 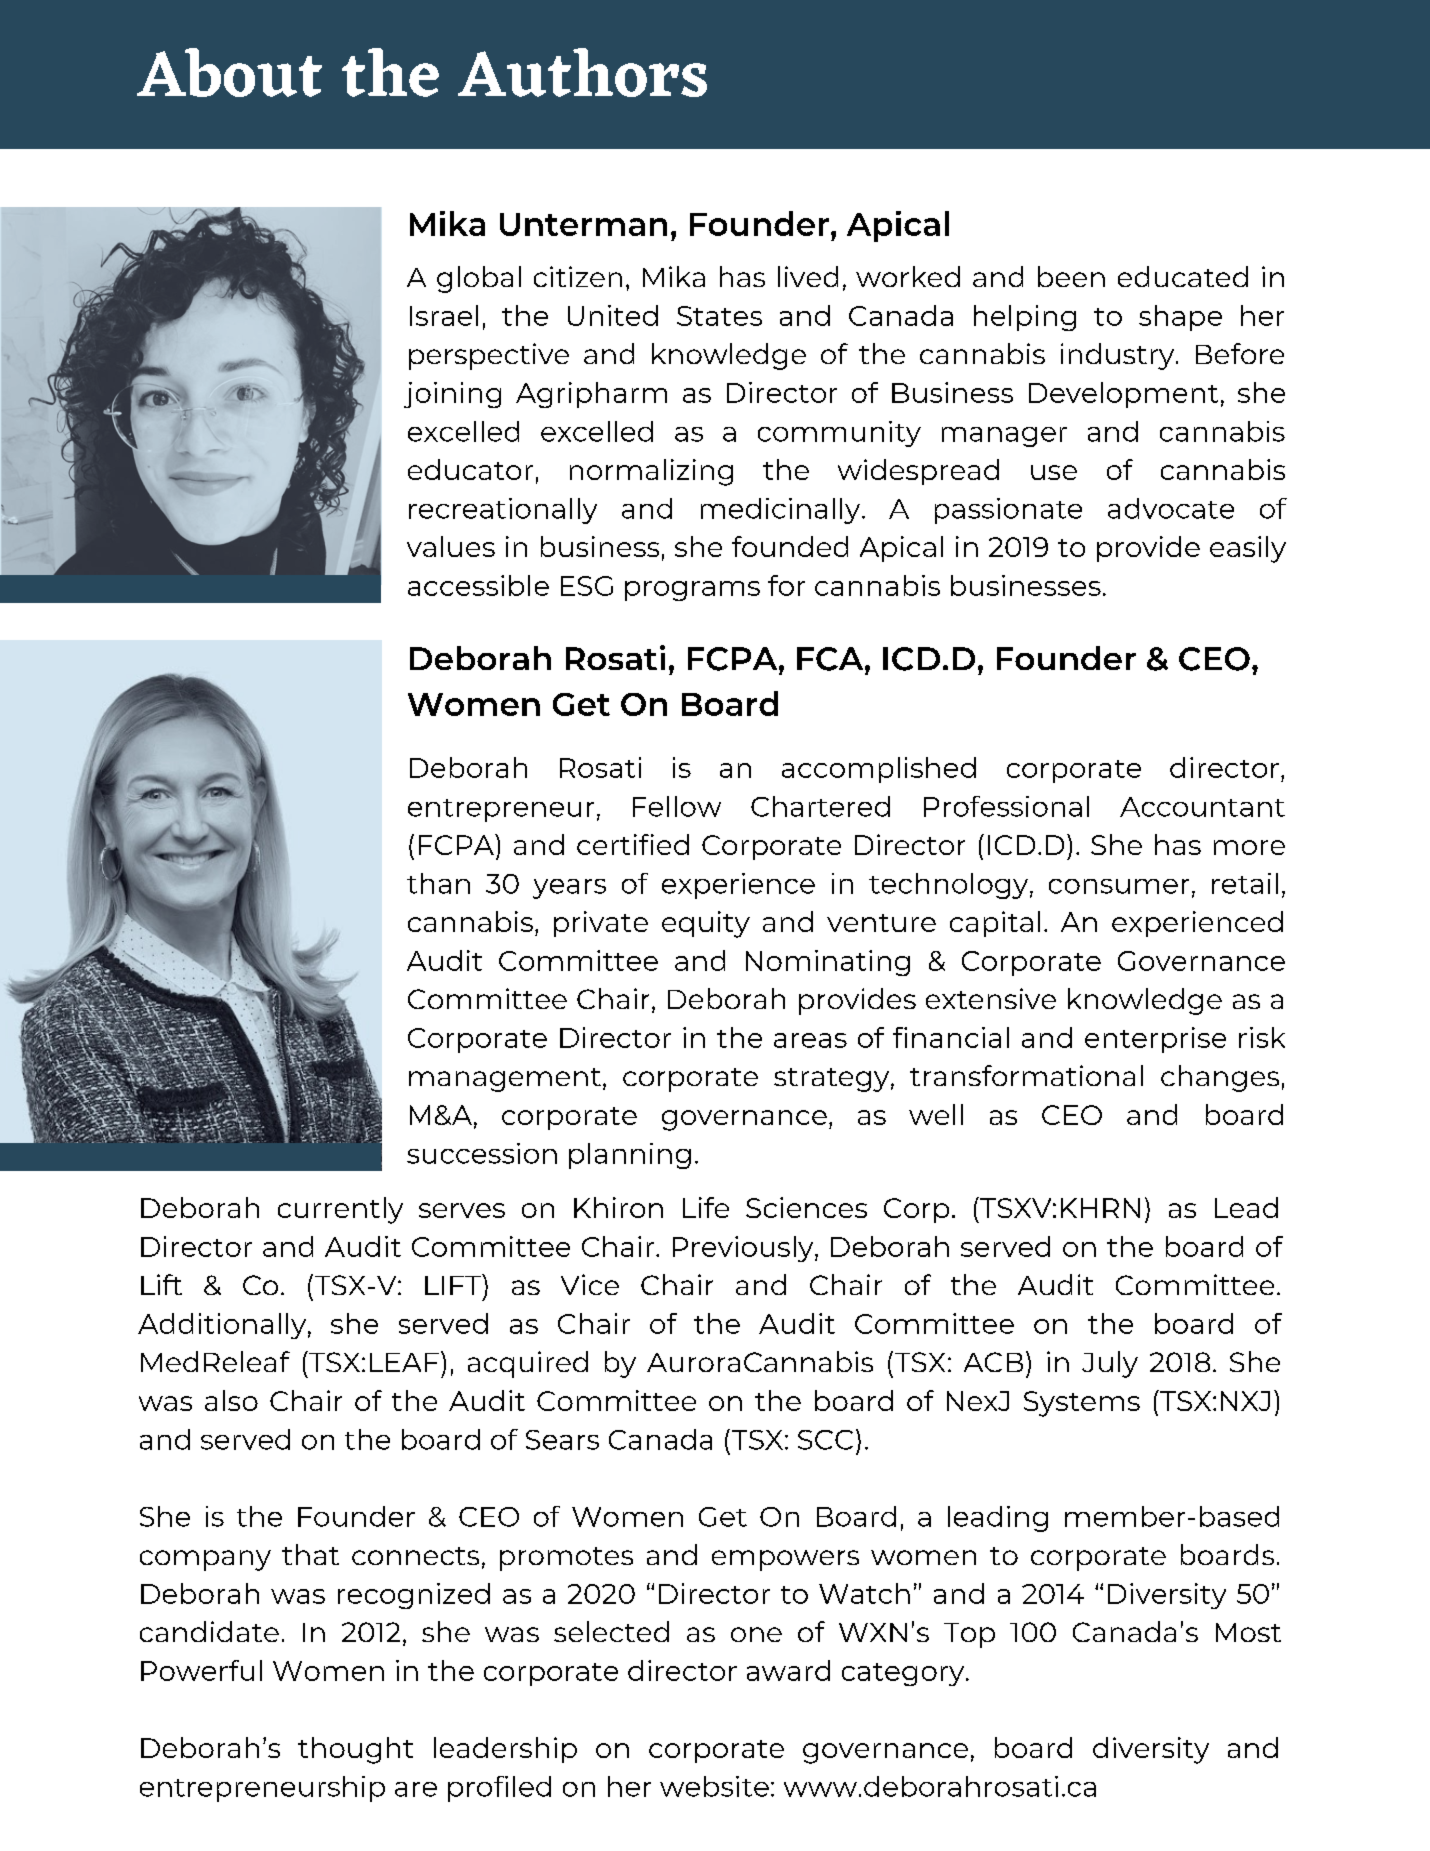 What do you see at coordinates (478, 585) in the page?
I see `accessible` at bounding box center [478, 585].
